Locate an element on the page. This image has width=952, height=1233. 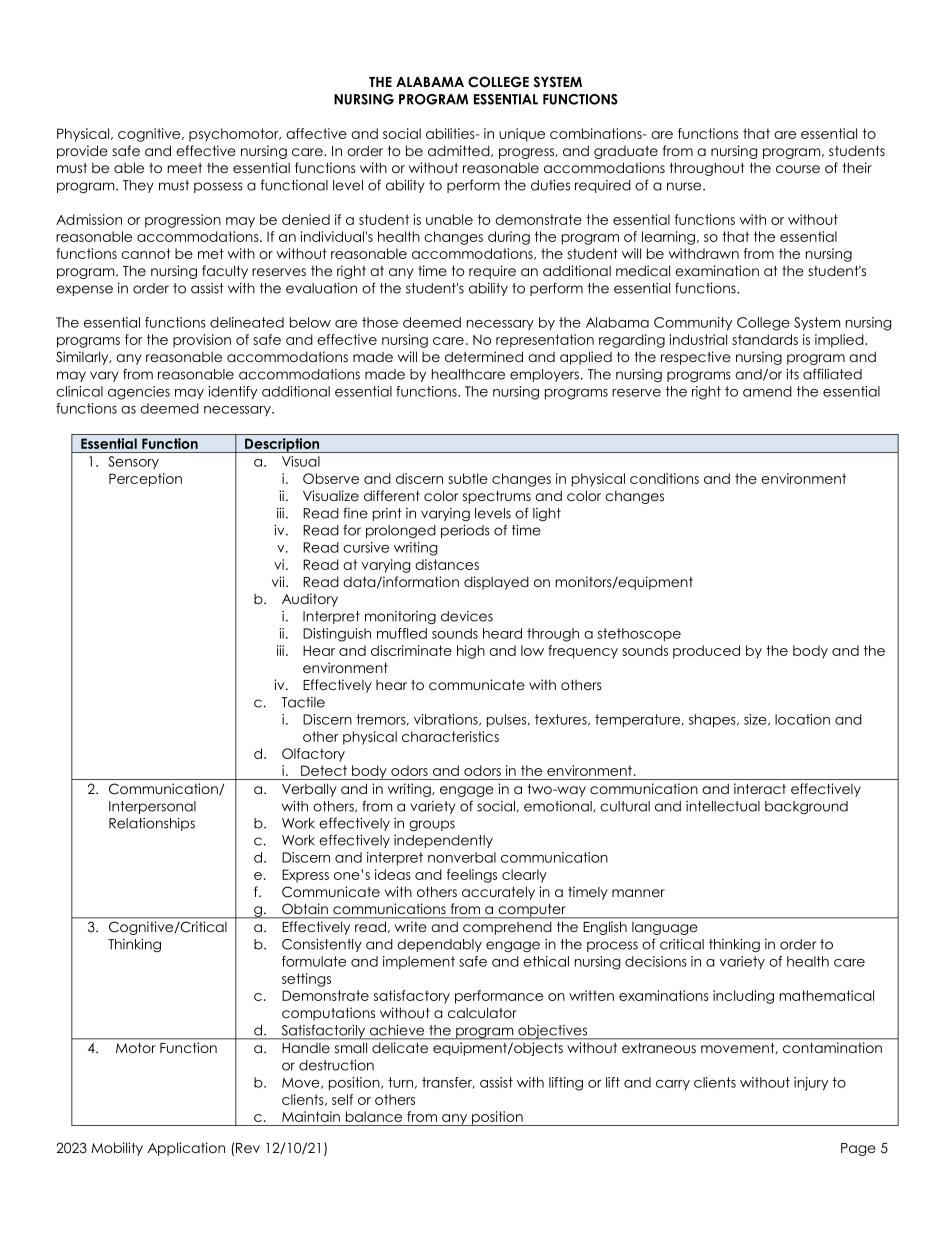
agencies is located at coordinates (139, 393).
